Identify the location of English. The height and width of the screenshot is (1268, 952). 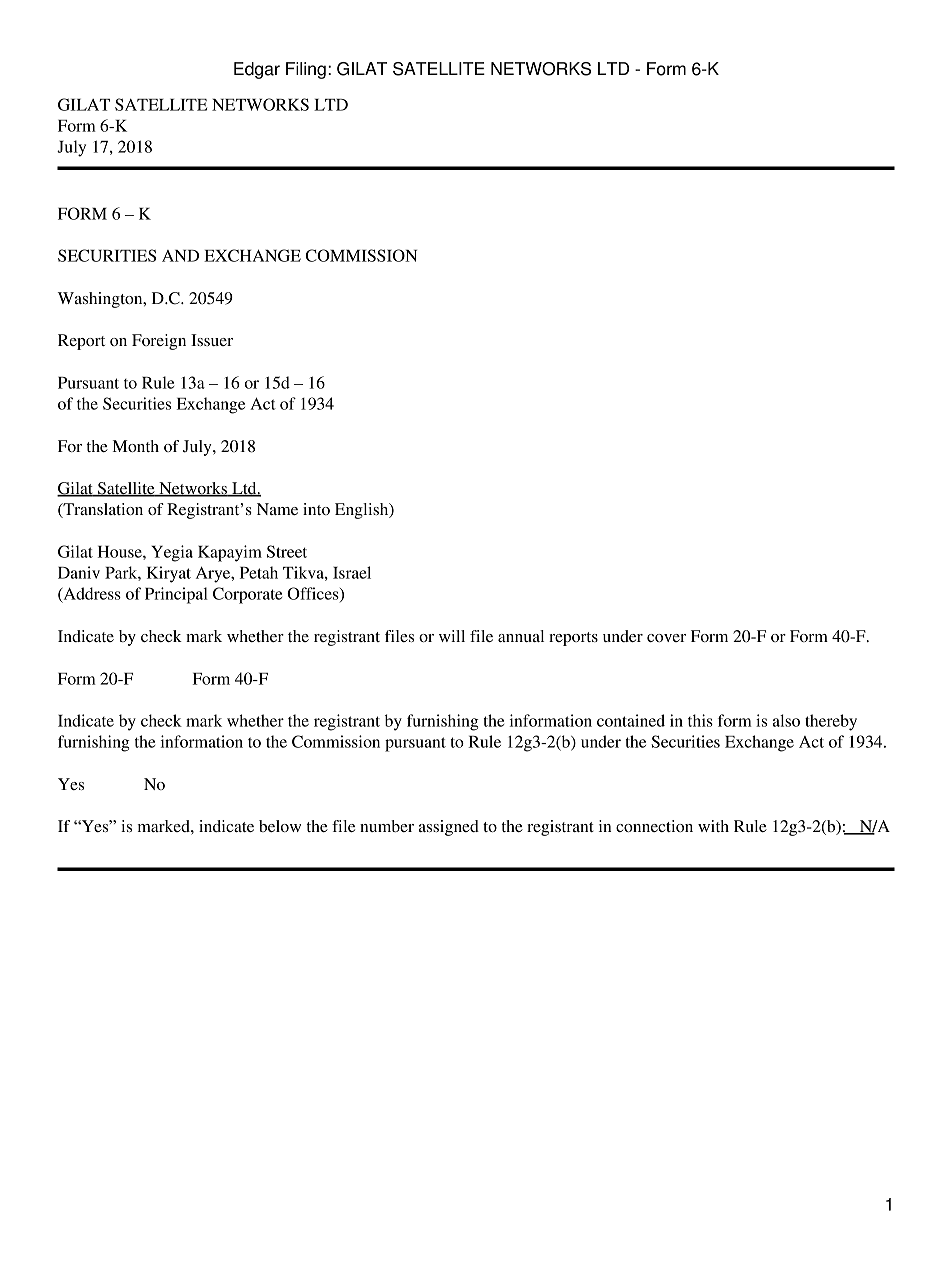
(363, 511).
